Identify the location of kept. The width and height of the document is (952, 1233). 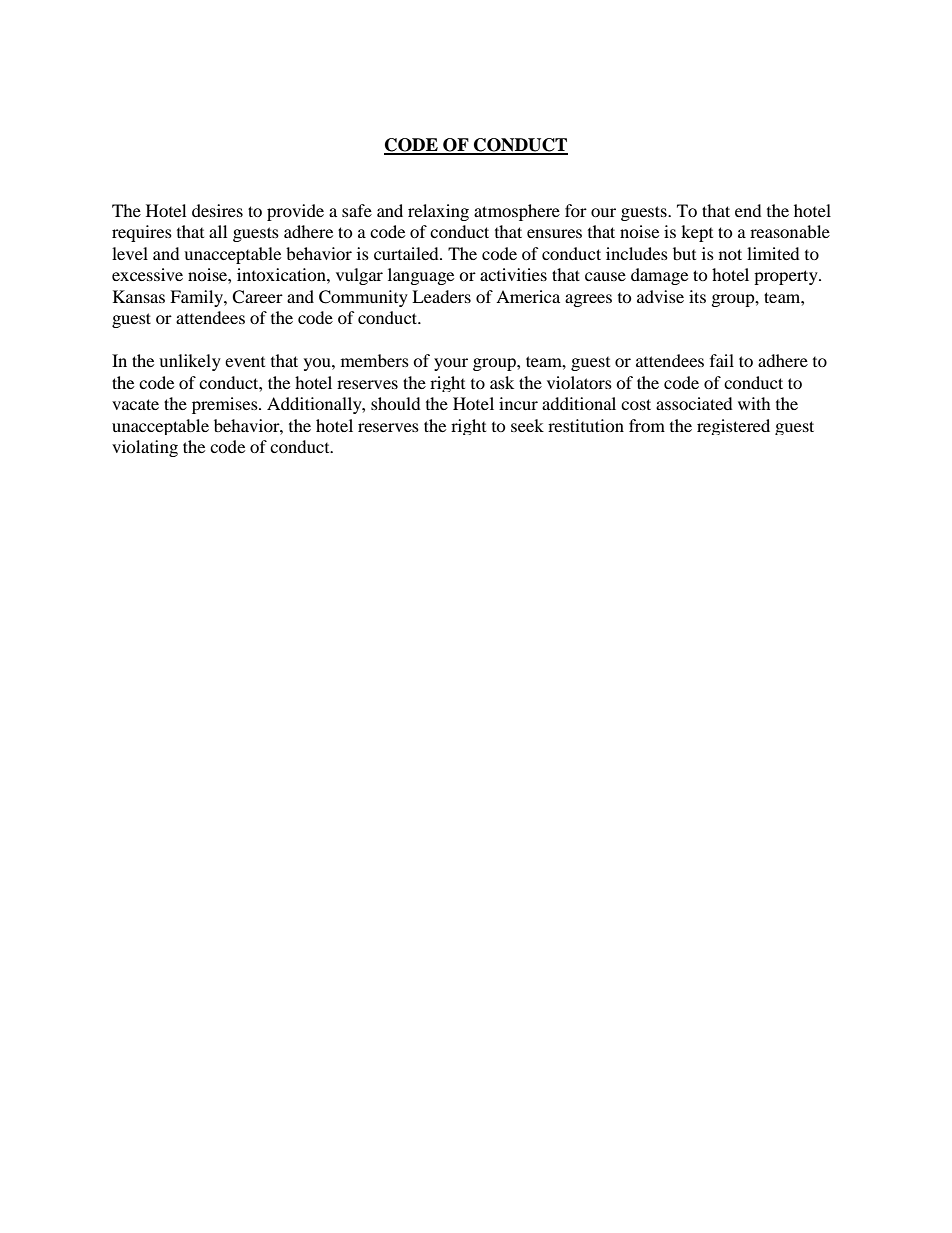
(697, 233).
